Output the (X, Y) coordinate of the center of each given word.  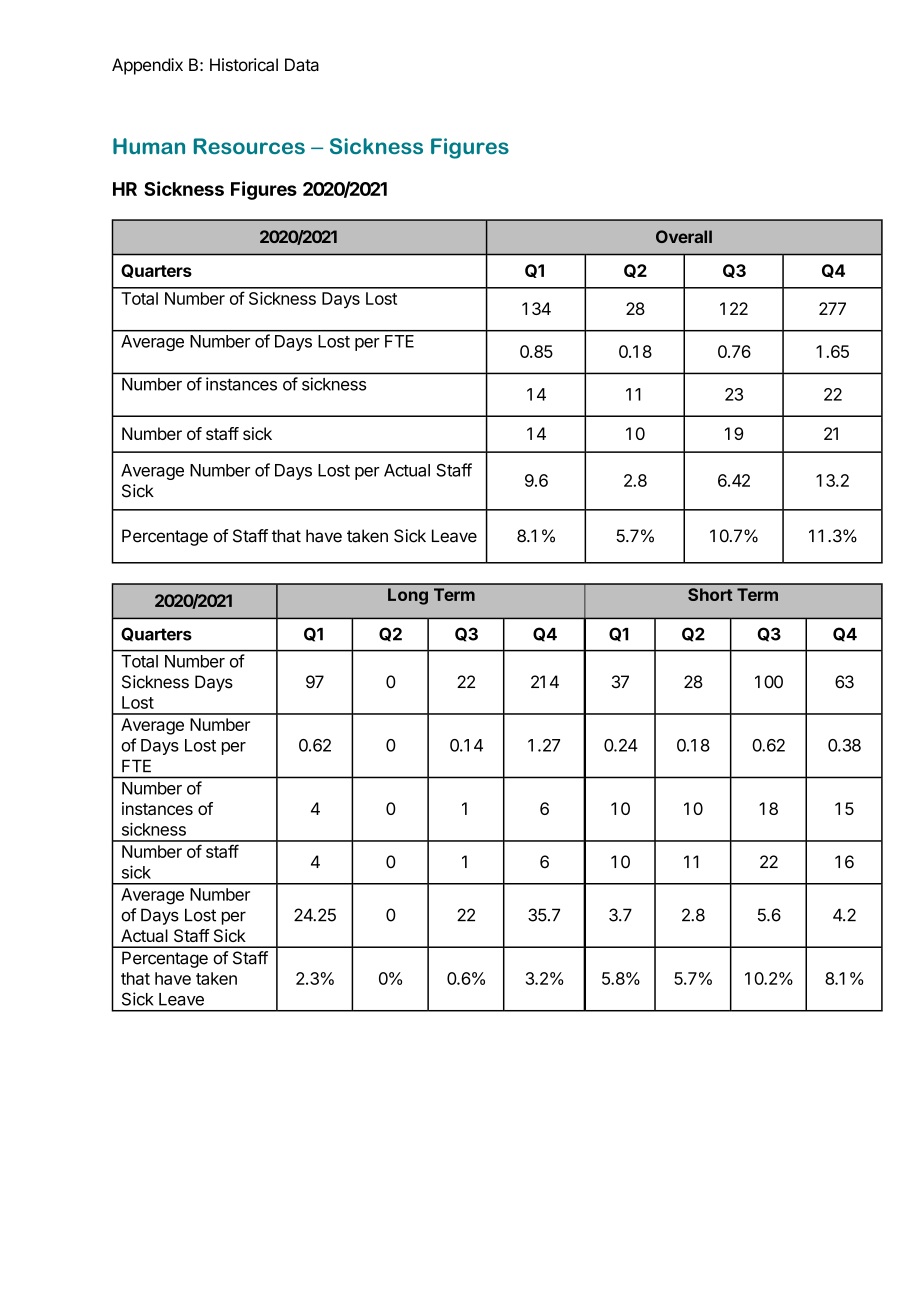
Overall (684, 236)
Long (408, 596)
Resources (249, 146)
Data (302, 65)
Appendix (147, 66)
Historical (244, 65)
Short (710, 594)
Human (149, 146)
